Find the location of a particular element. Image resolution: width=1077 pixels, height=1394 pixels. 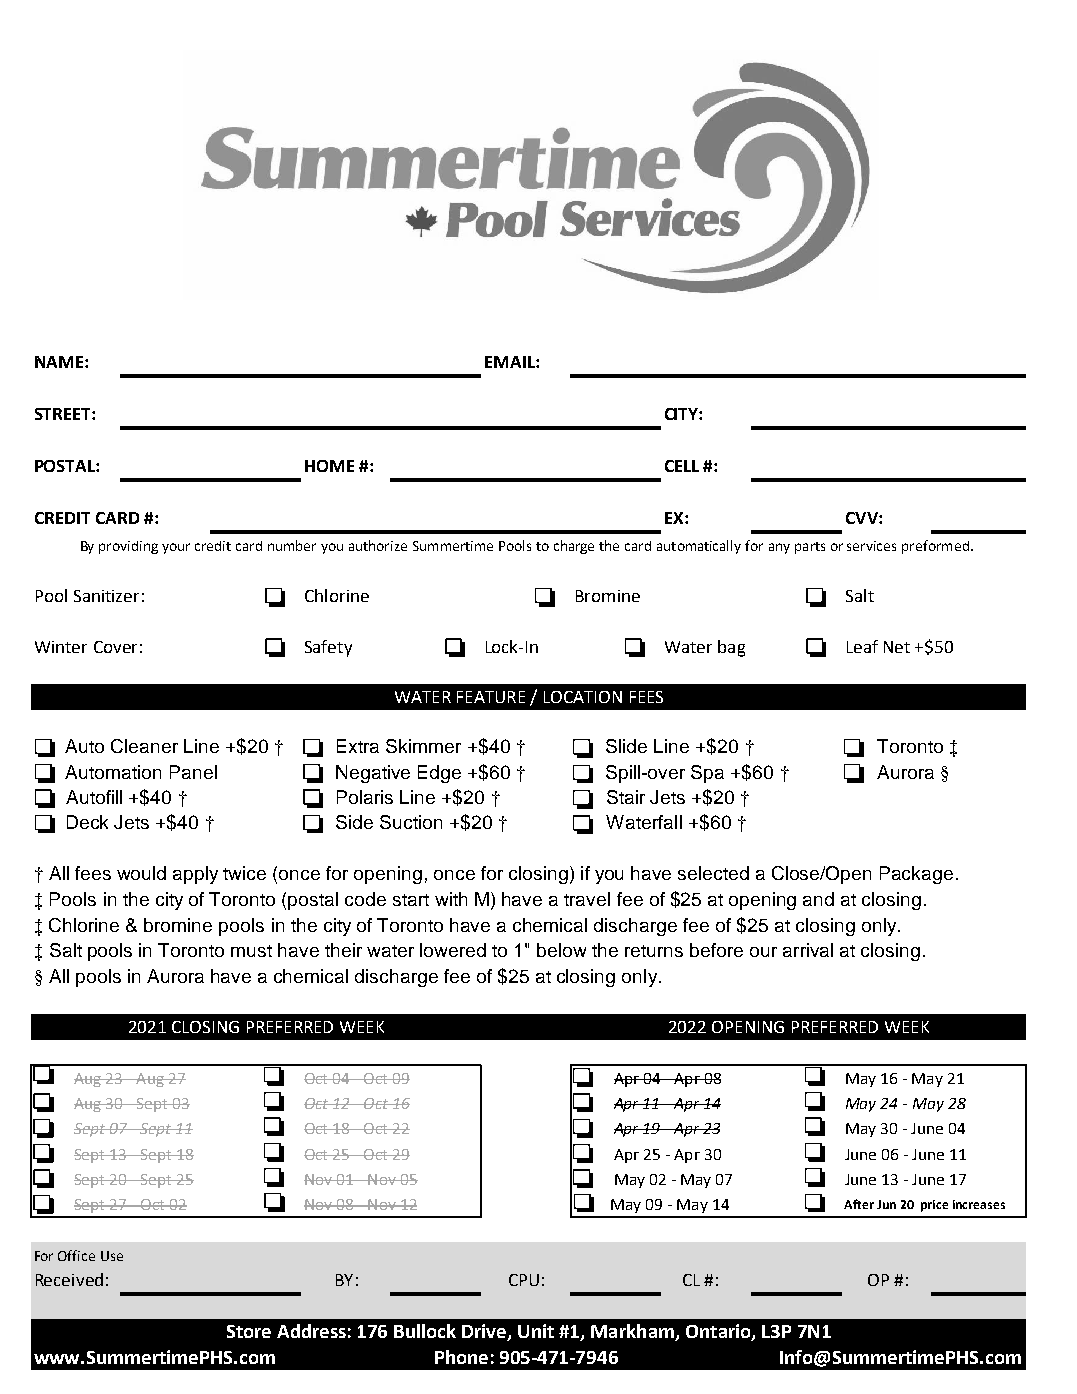

Store is located at coordinates (249, 1331).
